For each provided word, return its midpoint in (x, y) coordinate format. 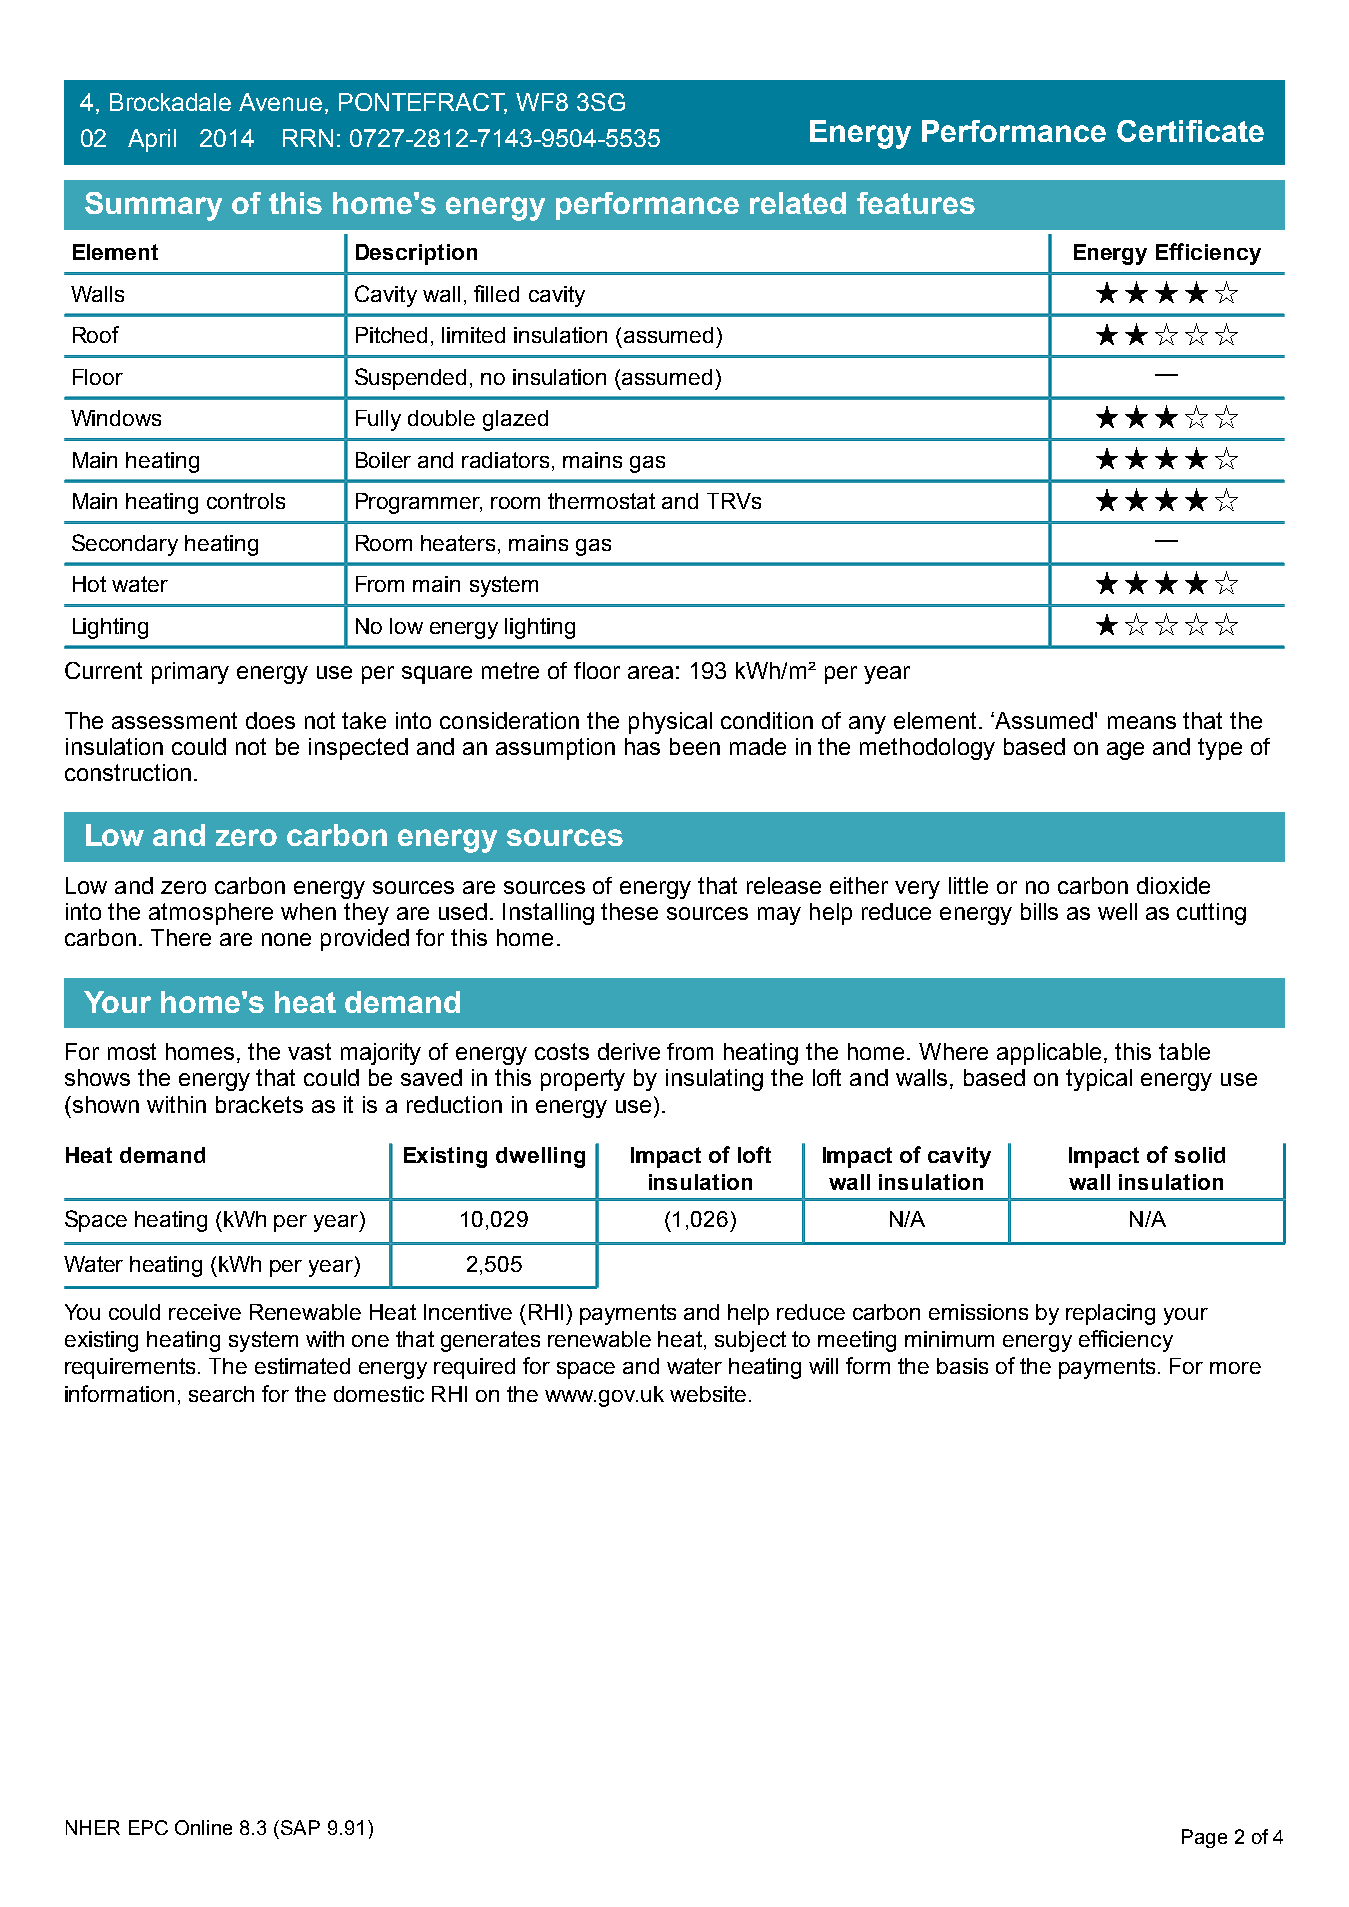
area (650, 672)
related (798, 203)
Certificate (1190, 131)
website (708, 1394)
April (152, 140)
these (629, 911)
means (1142, 722)
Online (203, 1827)
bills (1039, 911)
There (181, 937)
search (221, 1394)
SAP (300, 1827)
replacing (1110, 1314)
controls (246, 501)
